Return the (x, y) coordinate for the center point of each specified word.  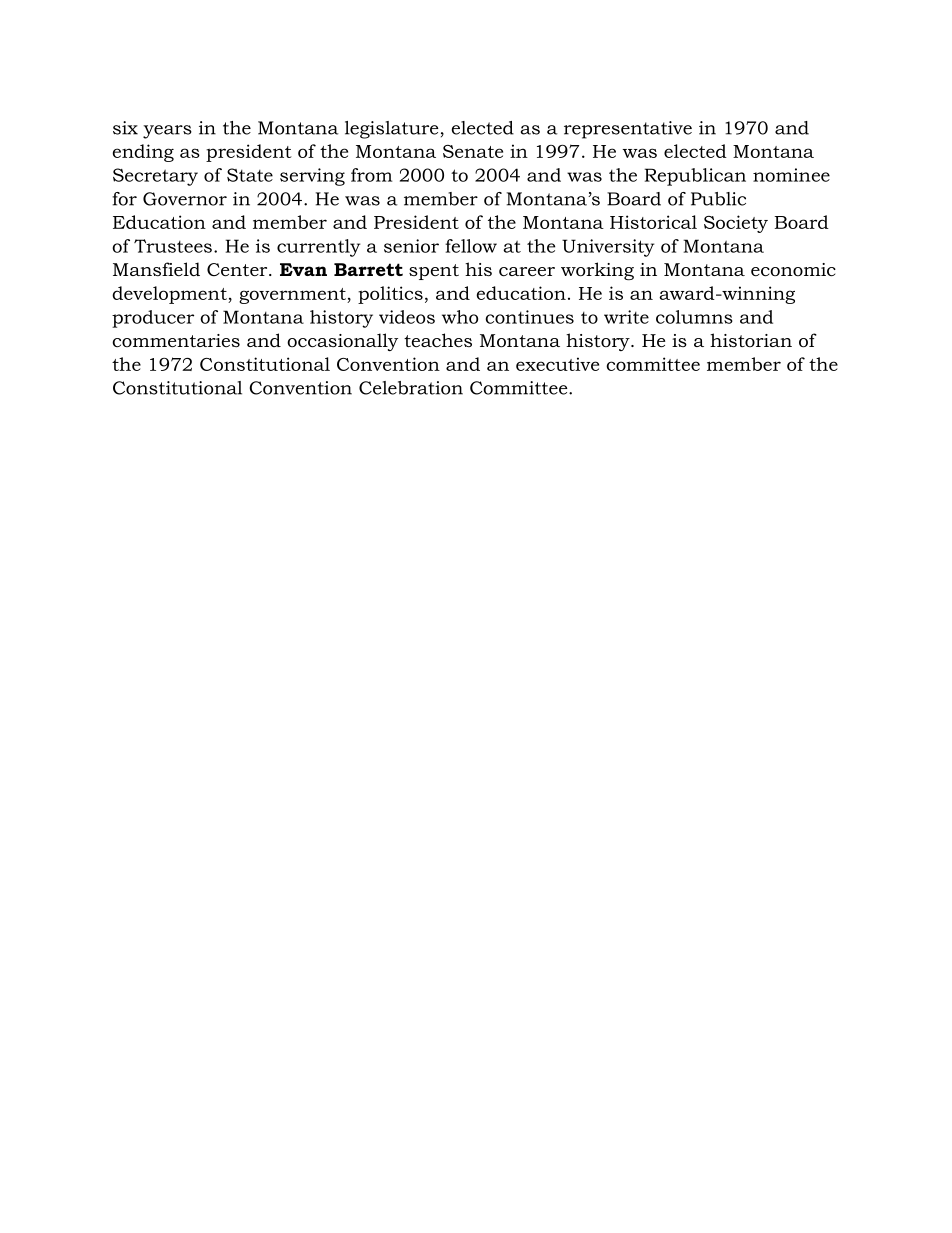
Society (736, 224)
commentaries (176, 340)
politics (390, 295)
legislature (392, 130)
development (170, 295)
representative (628, 130)
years (167, 132)
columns (694, 317)
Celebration (411, 388)
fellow (471, 246)
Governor (185, 199)
